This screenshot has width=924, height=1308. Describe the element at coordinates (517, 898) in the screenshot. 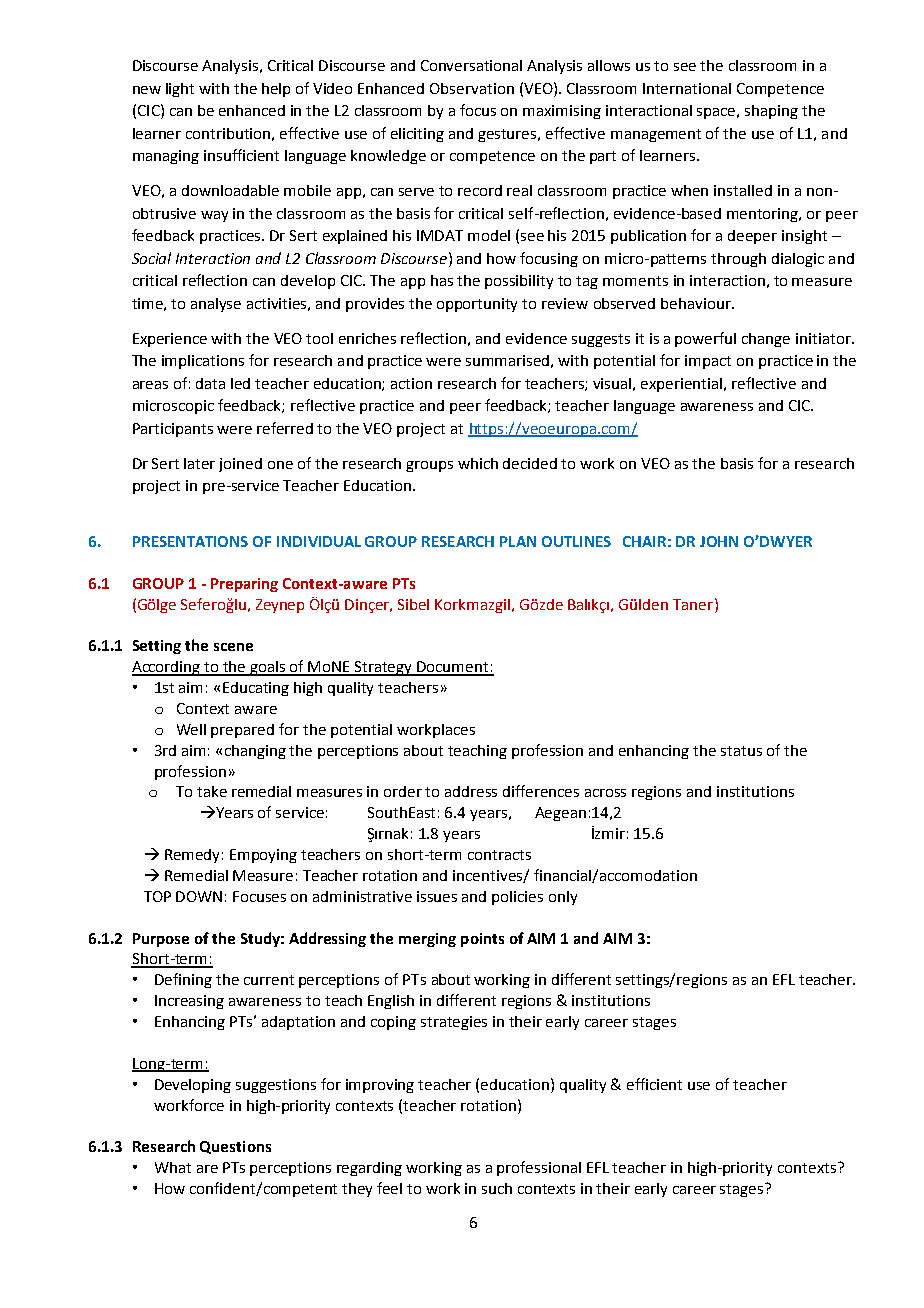

I see `policies` at that location.
